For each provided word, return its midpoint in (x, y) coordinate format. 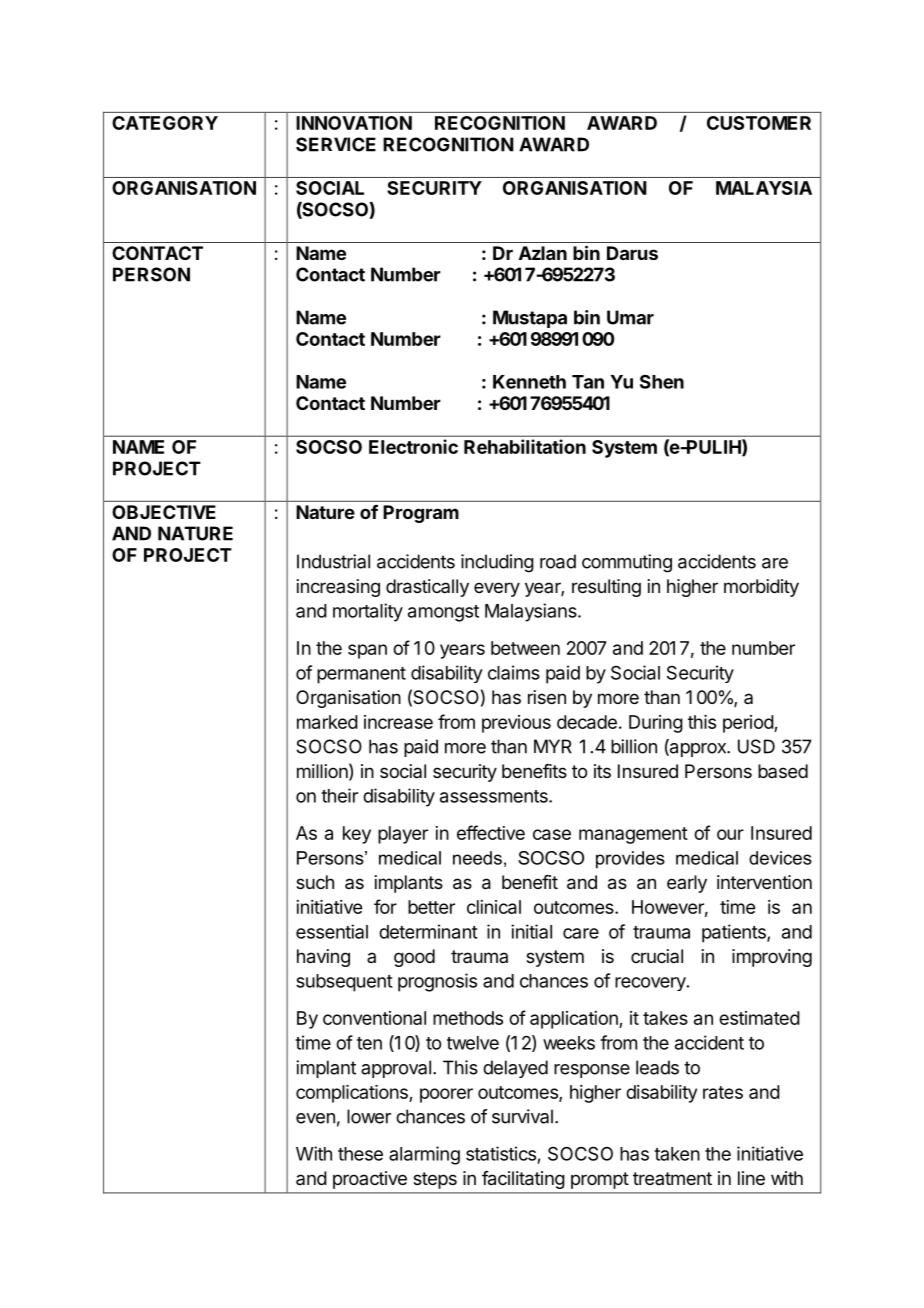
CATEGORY (165, 123)
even (315, 1118)
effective (491, 832)
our (730, 834)
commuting (627, 563)
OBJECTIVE (164, 512)
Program (421, 514)
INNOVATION (354, 123)
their (339, 795)
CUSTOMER (759, 123)
